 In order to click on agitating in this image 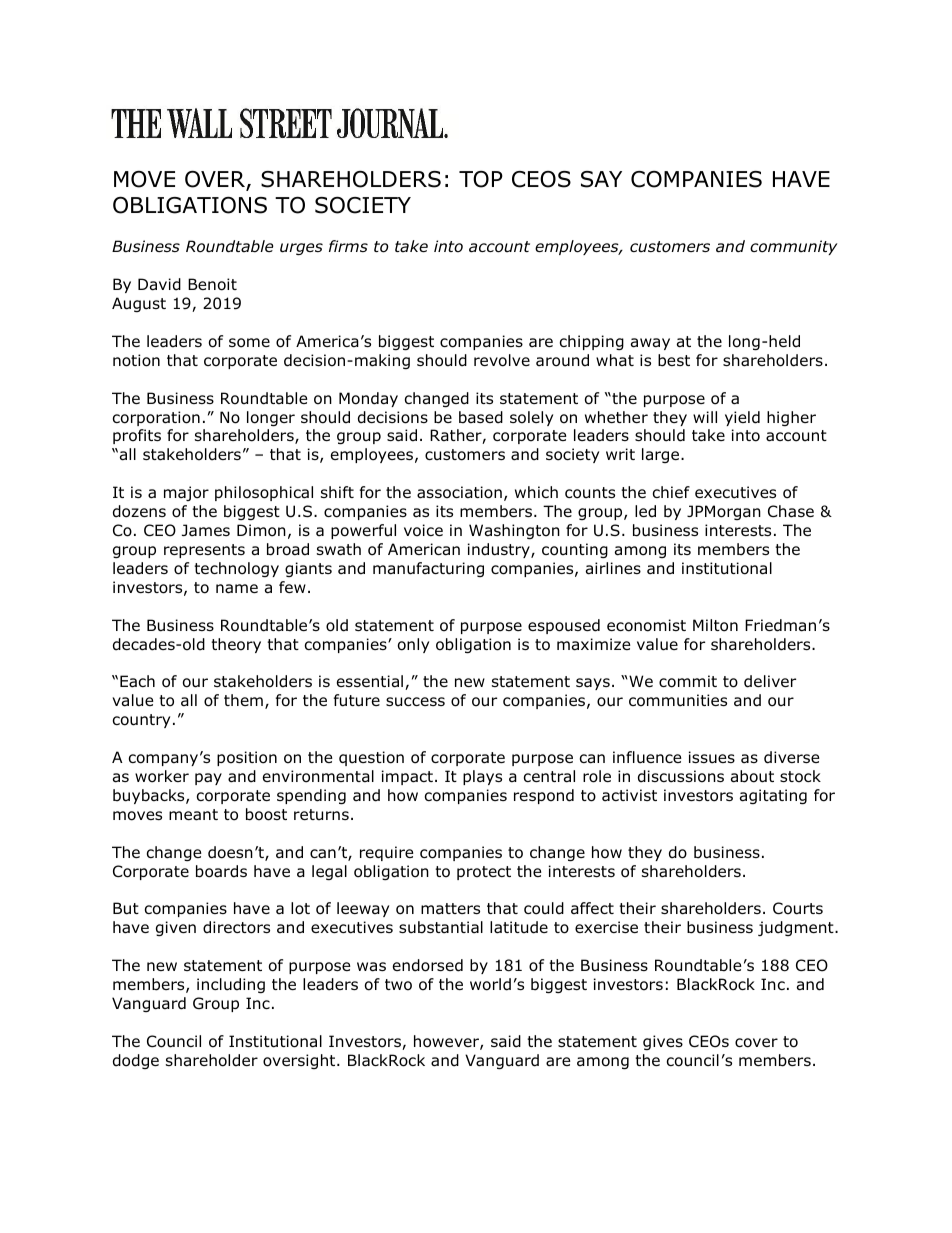, I will do `click(773, 796)`.
